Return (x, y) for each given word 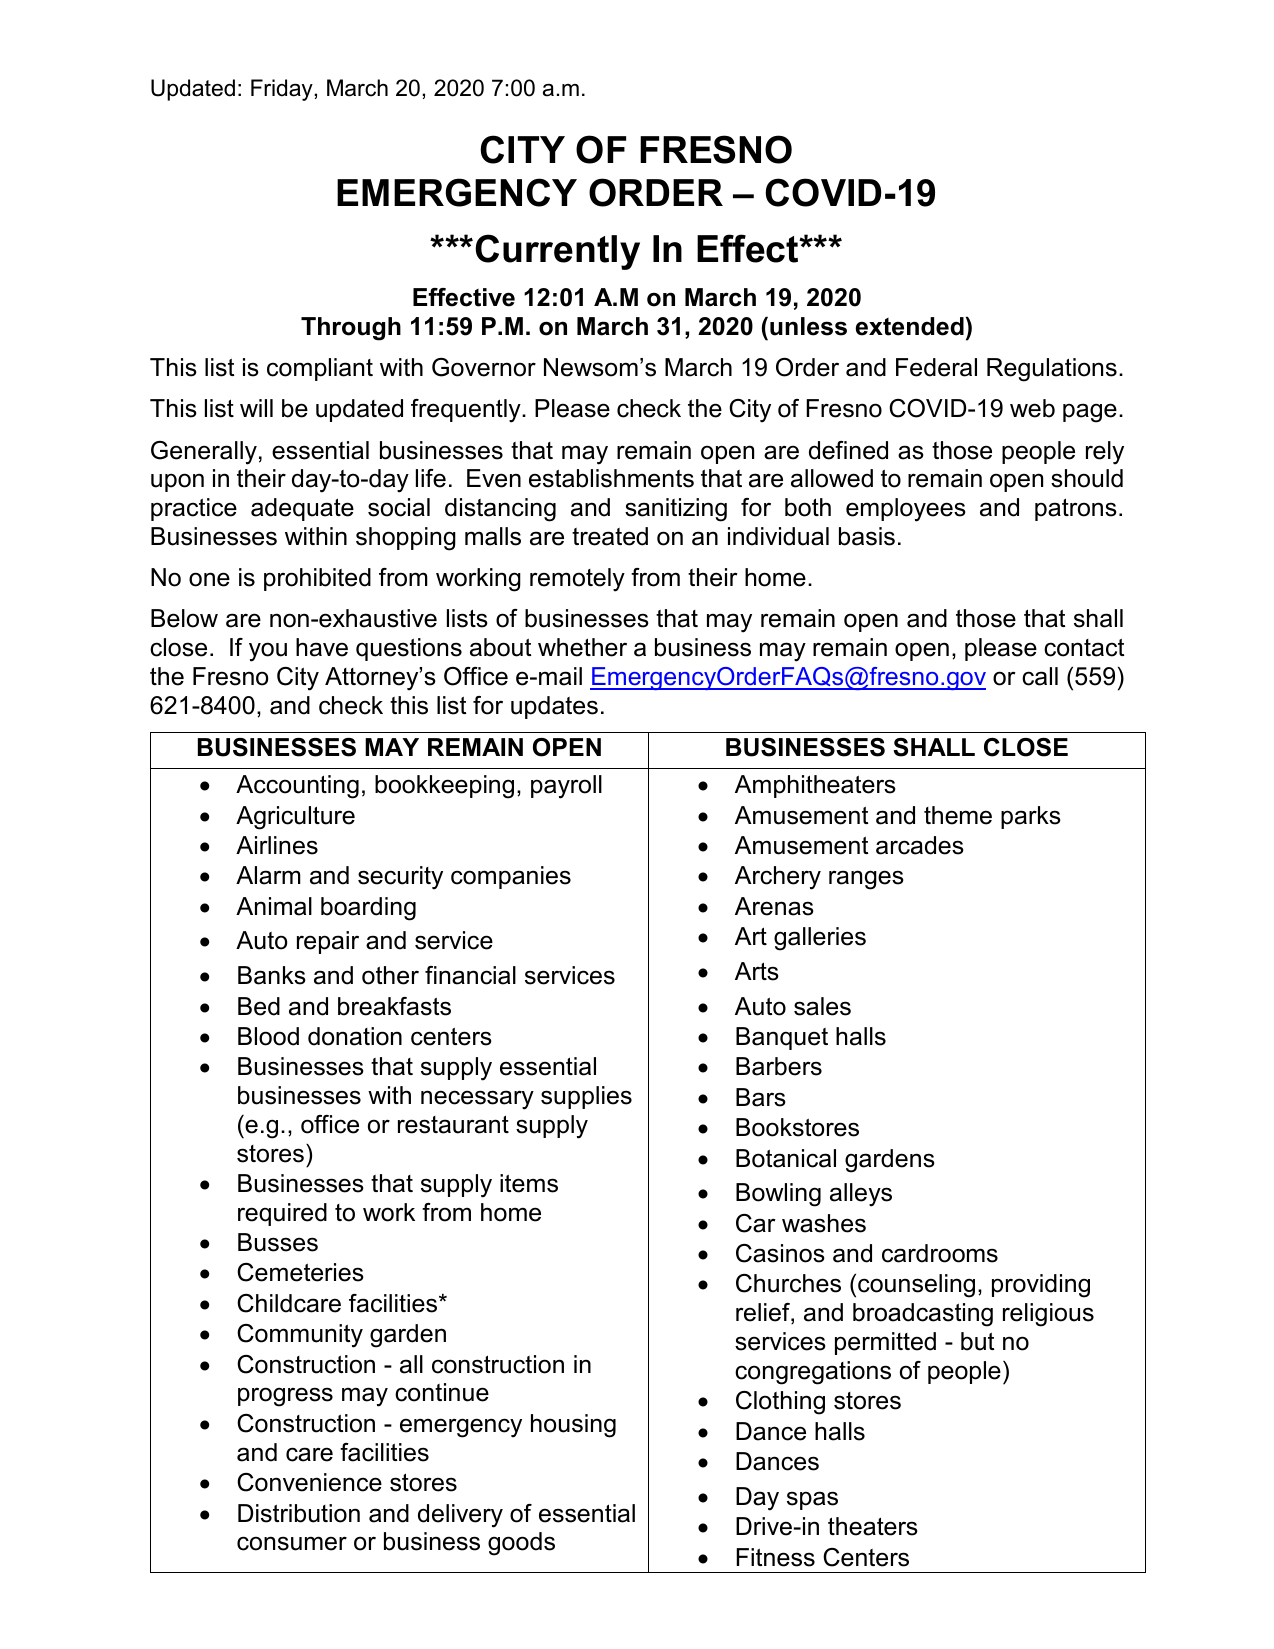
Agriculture (295, 818)
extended (910, 326)
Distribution (299, 1513)
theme (958, 815)
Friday (283, 90)
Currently (557, 252)
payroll (566, 787)
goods (521, 1544)
